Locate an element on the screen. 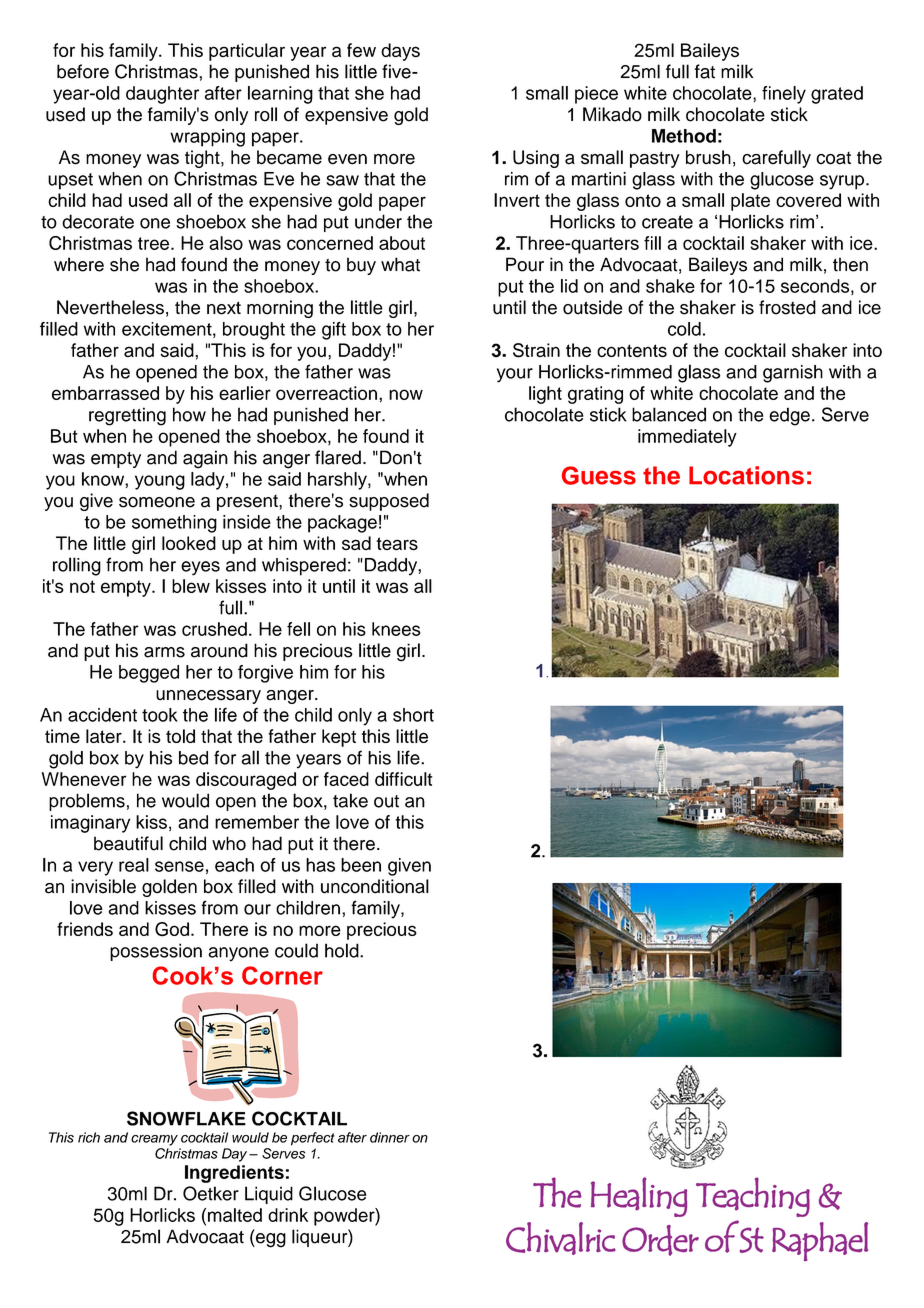 Image resolution: width=924 pixels, height=1308 pixels. days is located at coordinates (400, 52).
